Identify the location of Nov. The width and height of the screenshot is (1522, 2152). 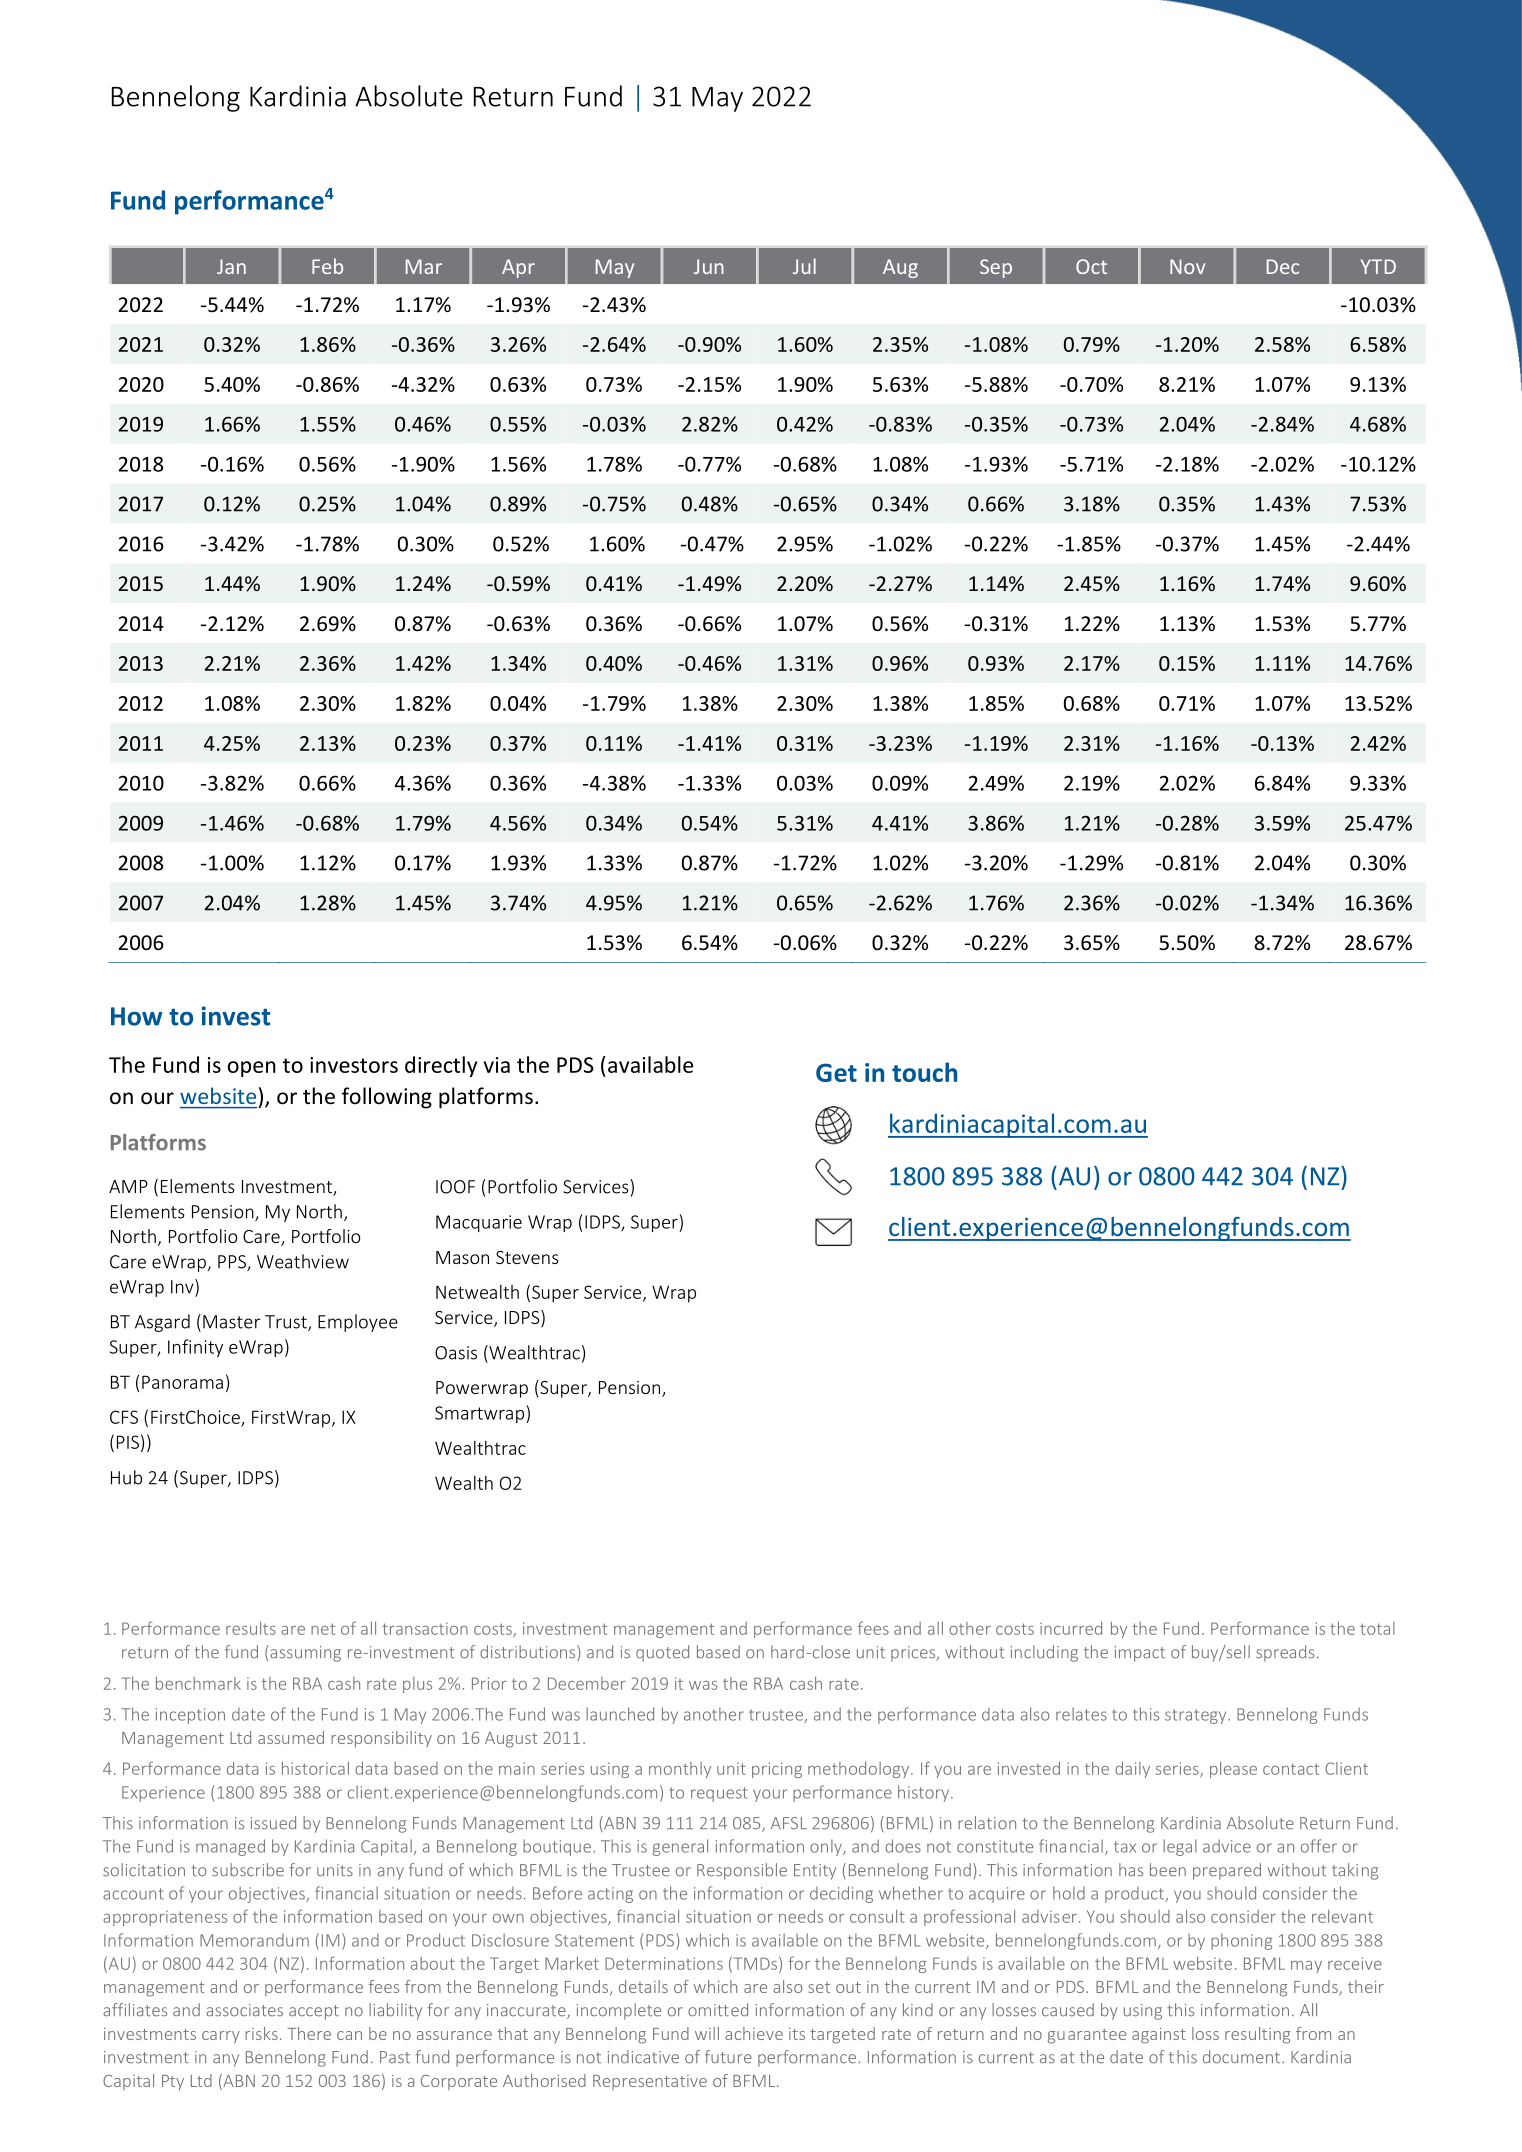
(1187, 266).
